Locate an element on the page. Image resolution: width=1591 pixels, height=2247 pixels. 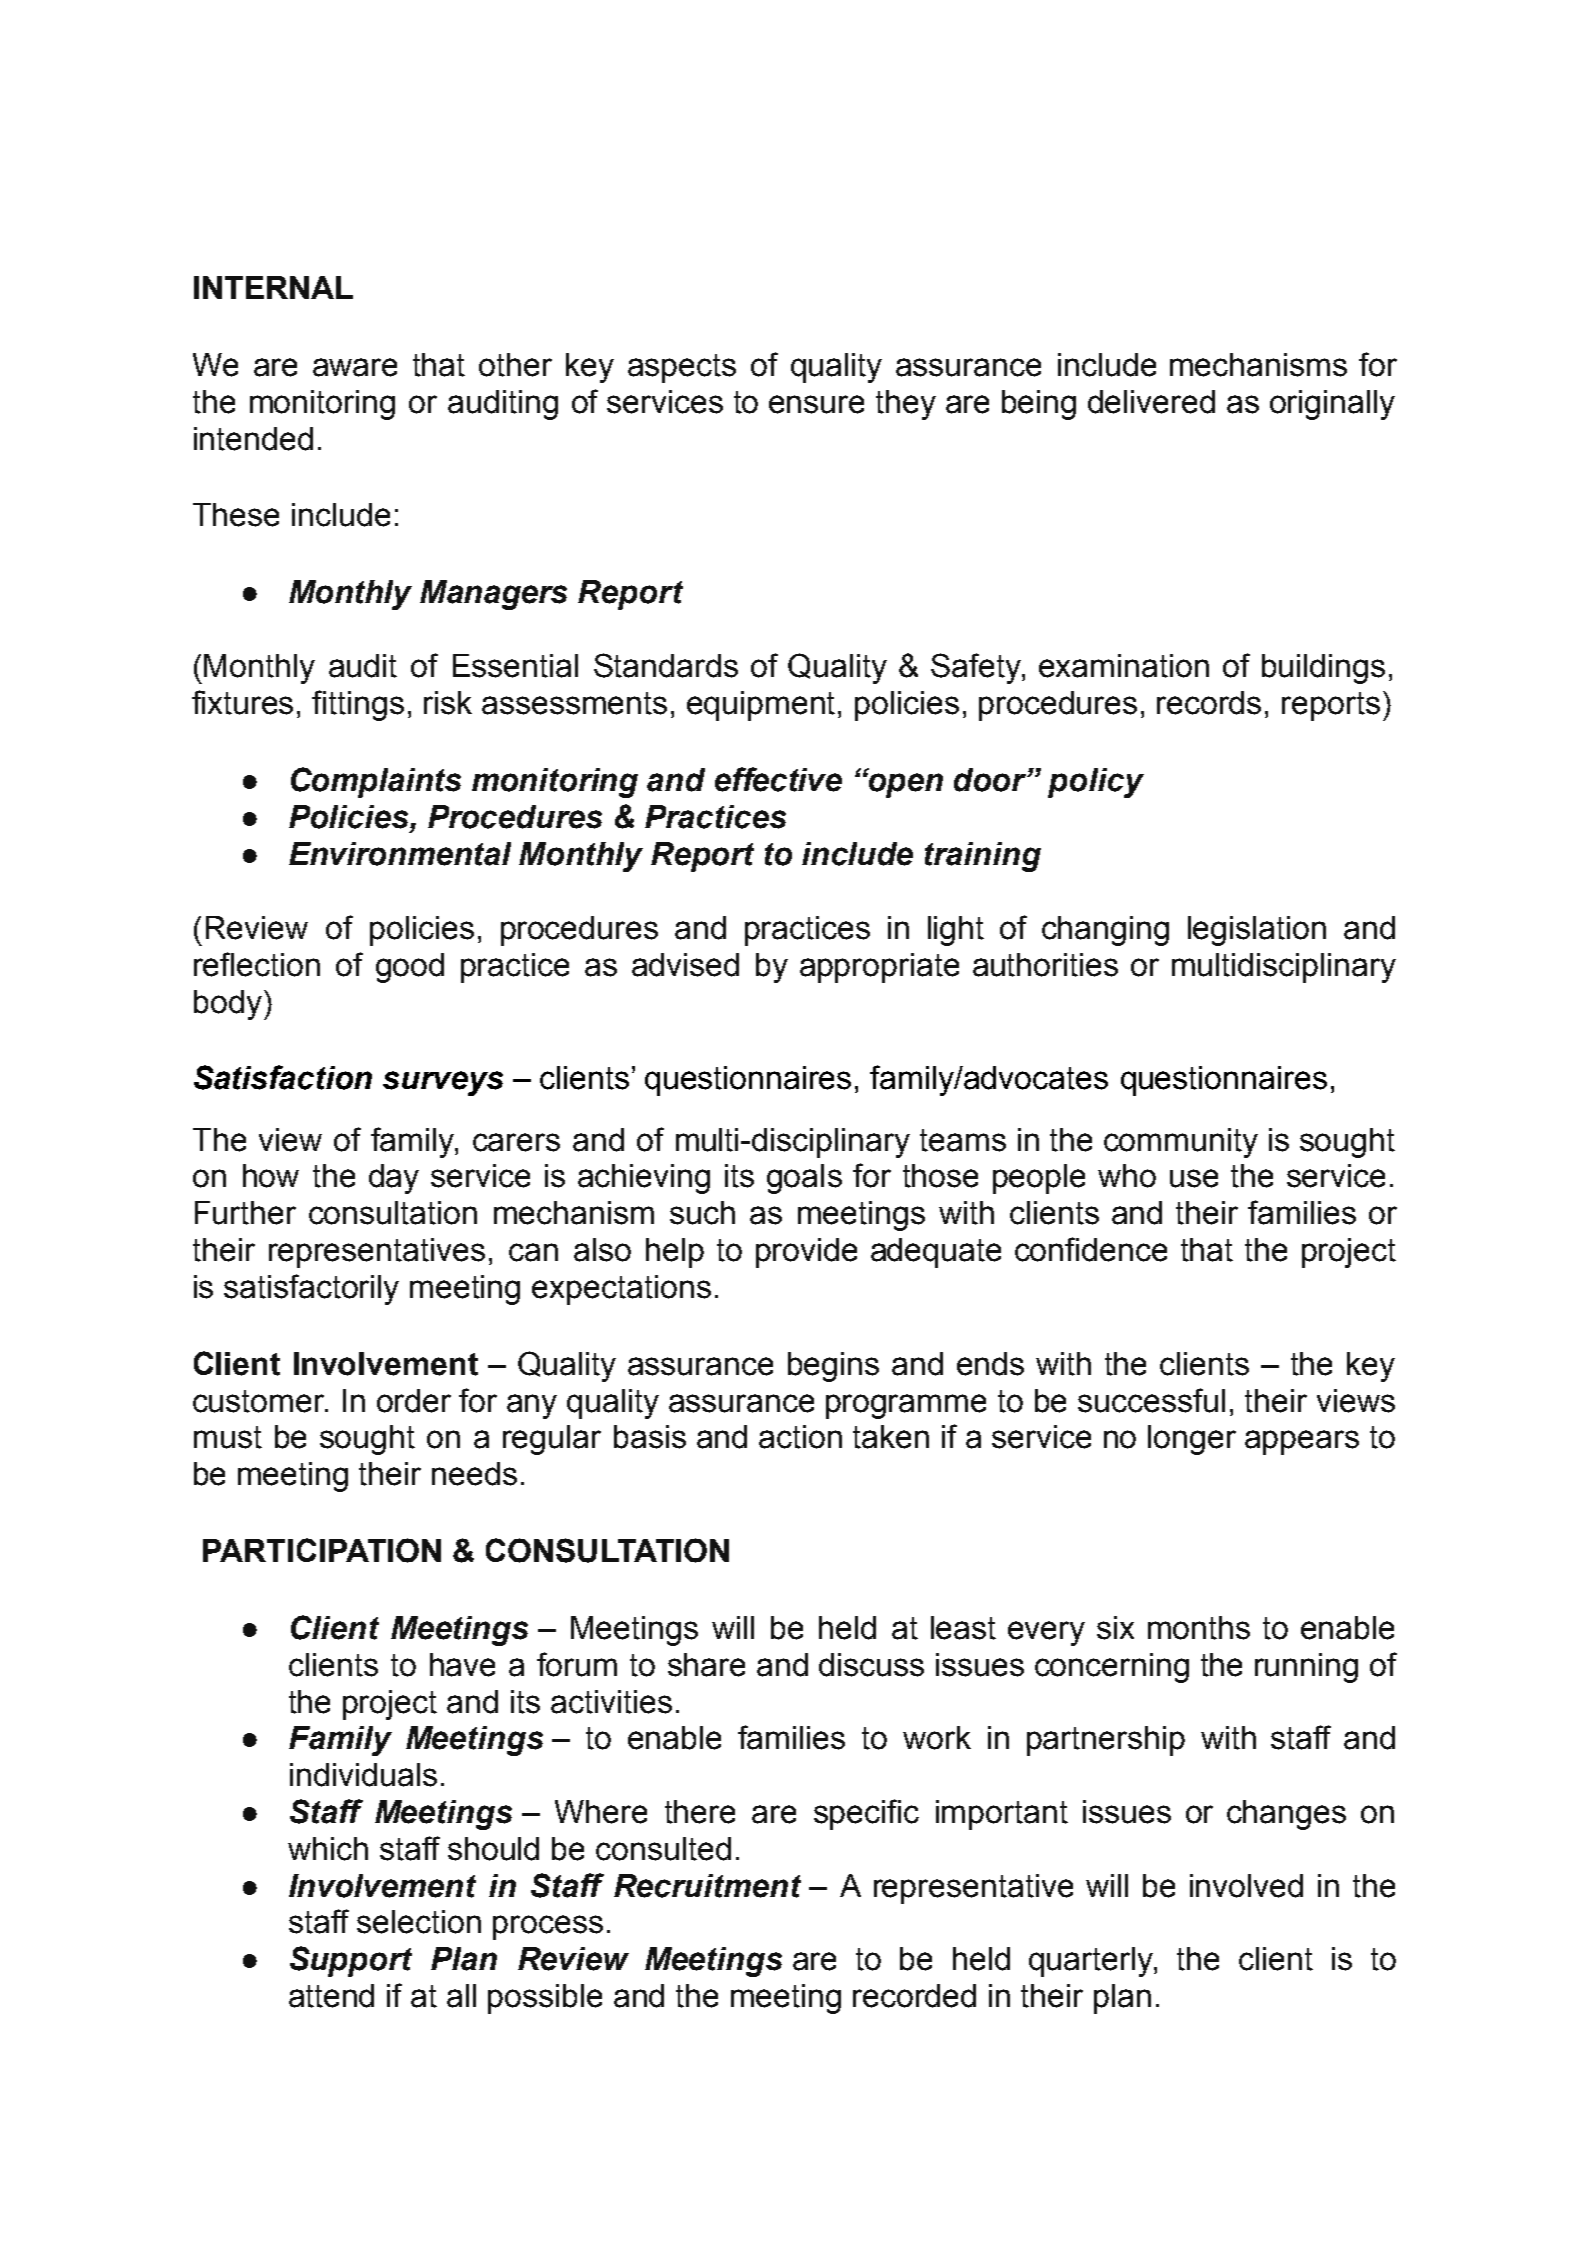
Support is located at coordinates (351, 1961).
